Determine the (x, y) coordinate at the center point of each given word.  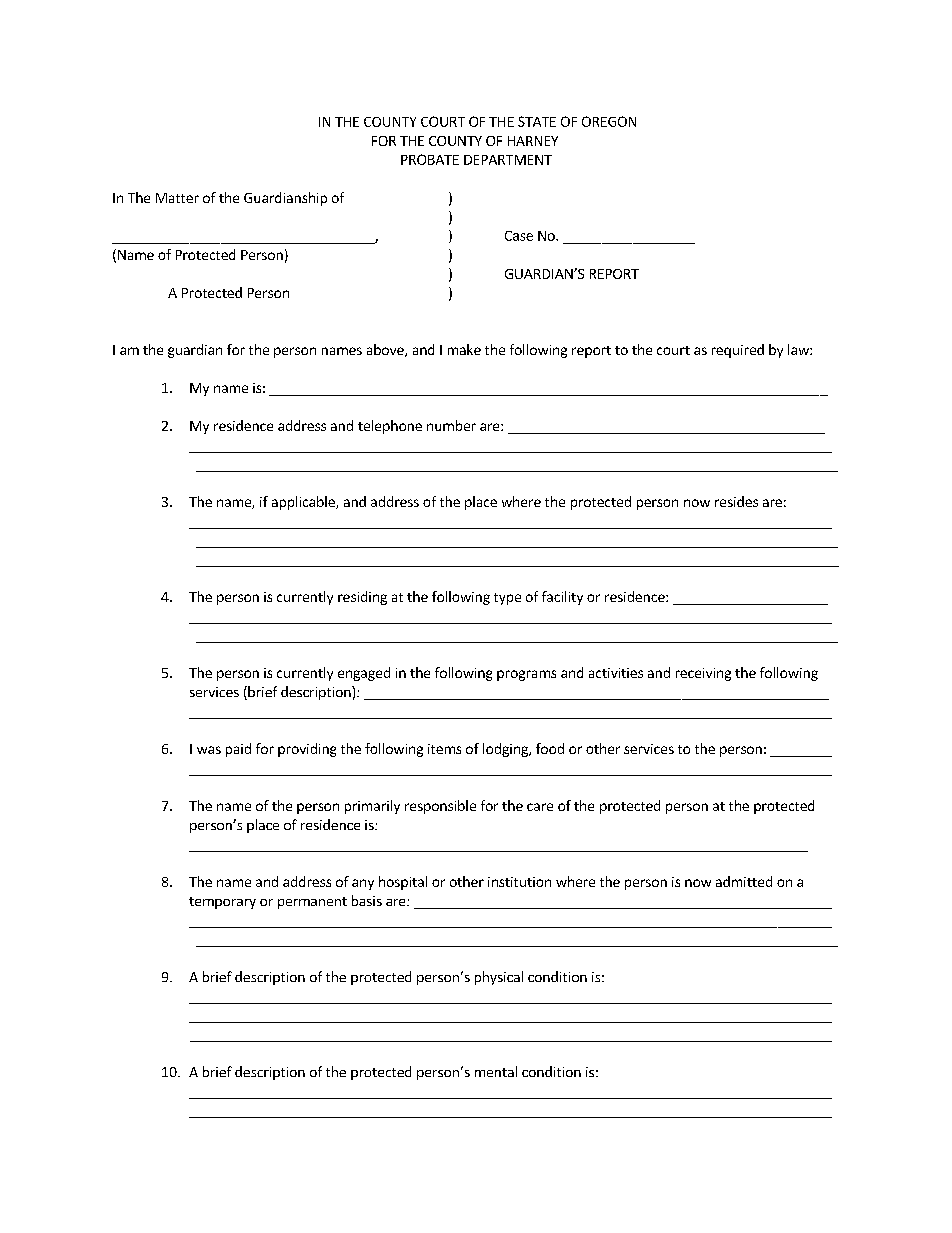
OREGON (609, 121)
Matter (177, 198)
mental (496, 1071)
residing (362, 598)
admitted (744, 881)
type (507, 599)
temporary (222, 903)
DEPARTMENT (508, 160)
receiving (703, 674)
